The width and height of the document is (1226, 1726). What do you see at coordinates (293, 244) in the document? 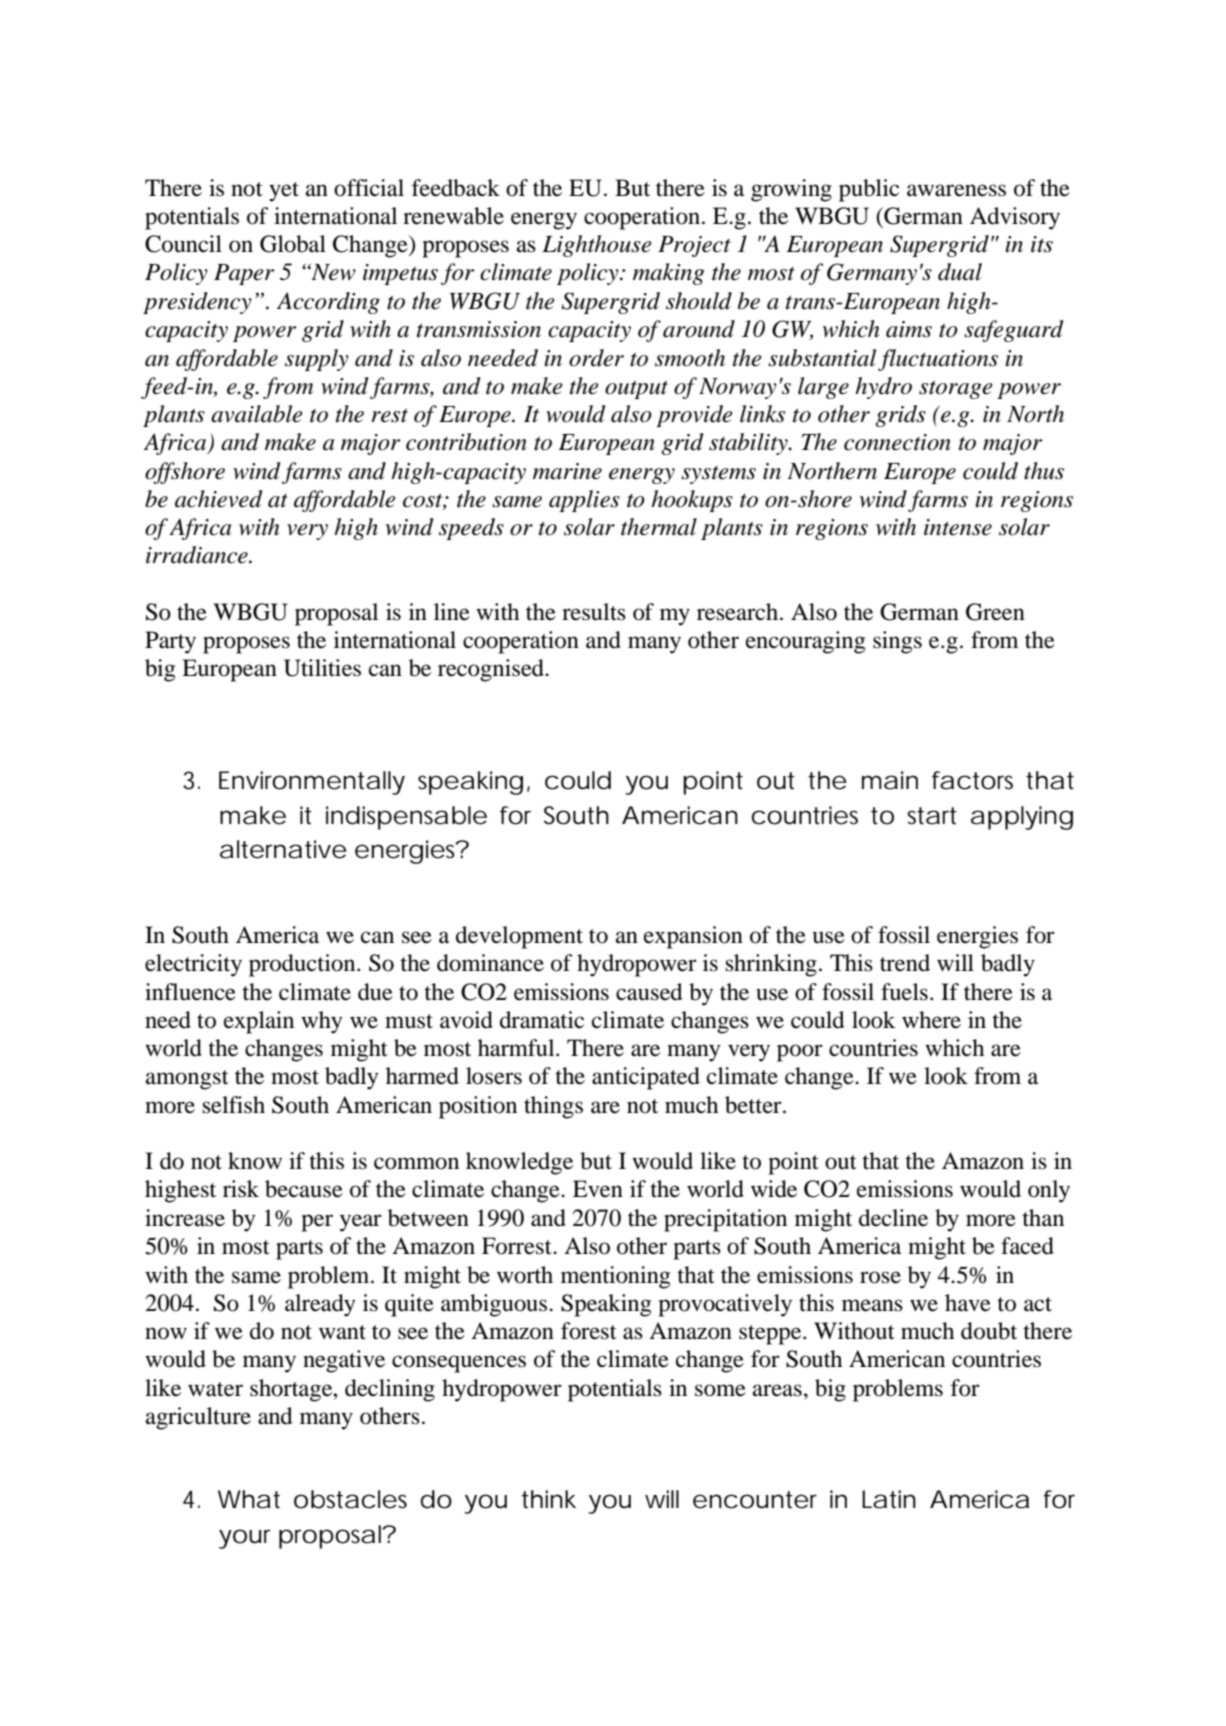
I see `Global` at bounding box center [293, 244].
